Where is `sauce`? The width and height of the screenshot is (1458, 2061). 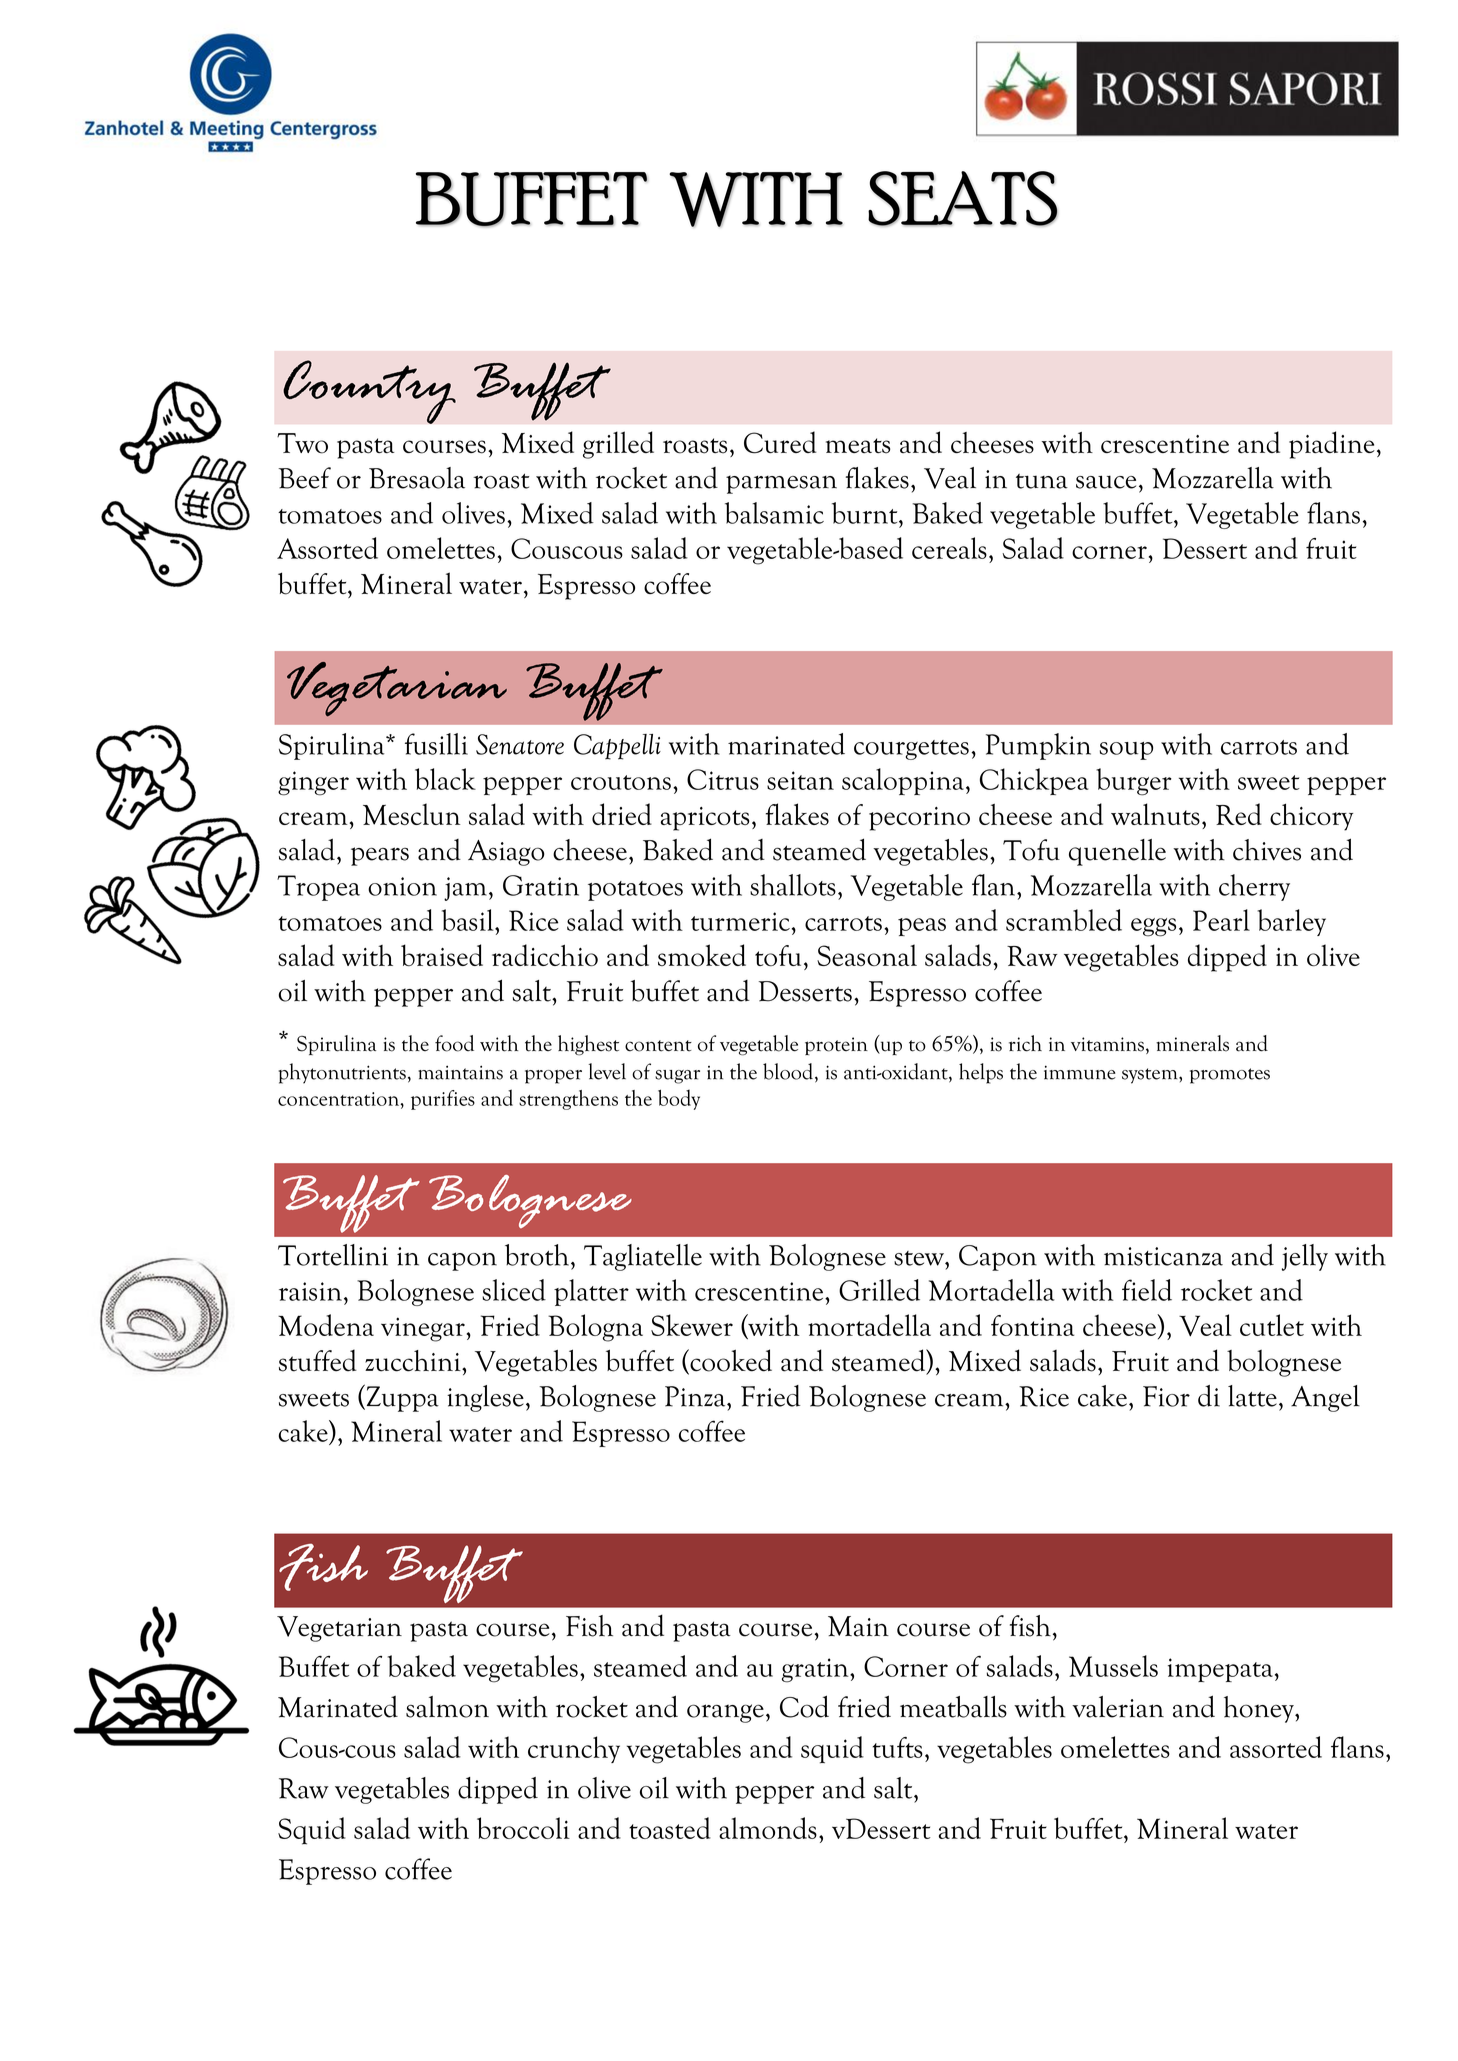
sauce is located at coordinates (1106, 482).
